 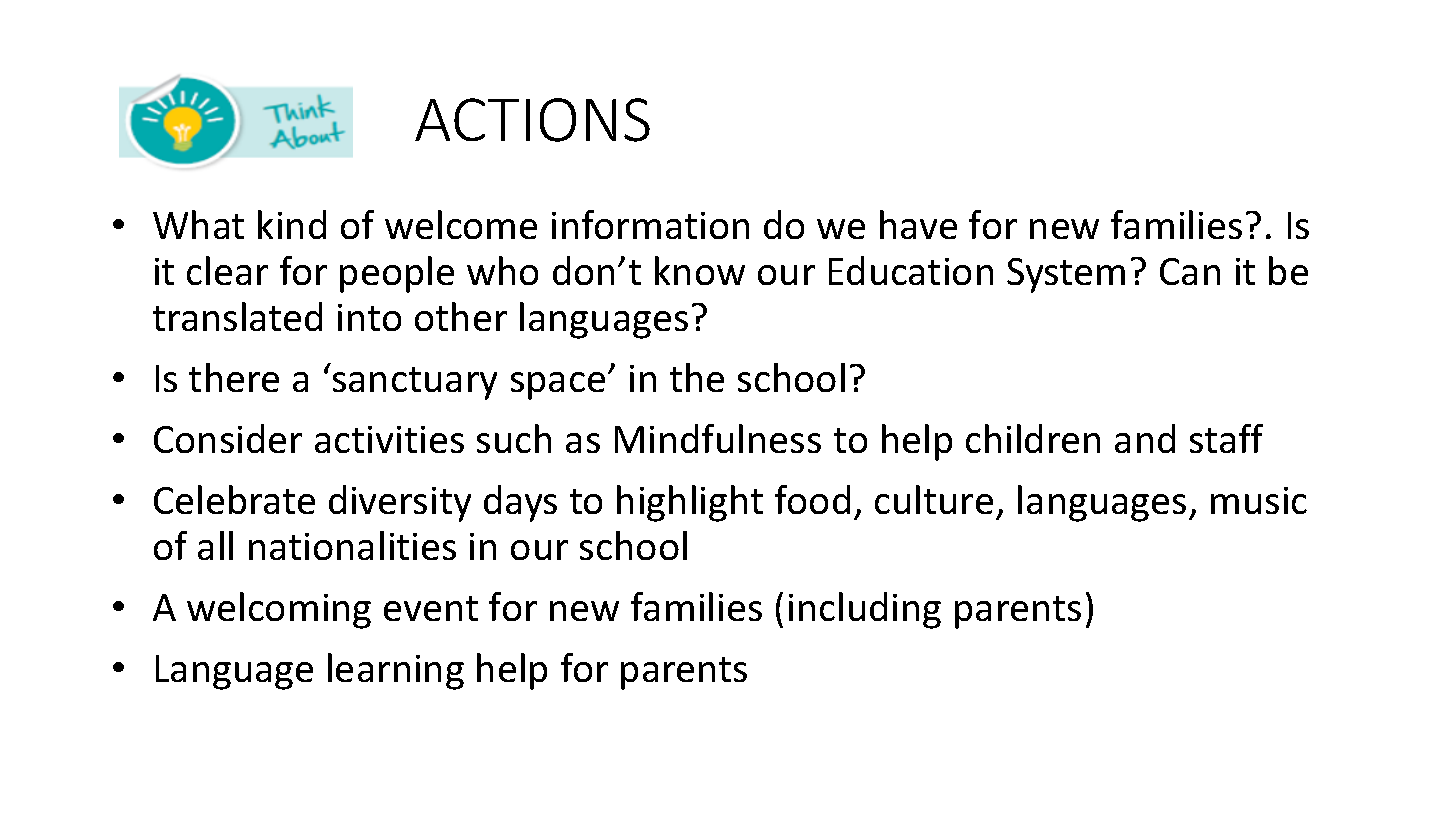 What do you see at coordinates (700, 270) in the page?
I see `know` at bounding box center [700, 270].
